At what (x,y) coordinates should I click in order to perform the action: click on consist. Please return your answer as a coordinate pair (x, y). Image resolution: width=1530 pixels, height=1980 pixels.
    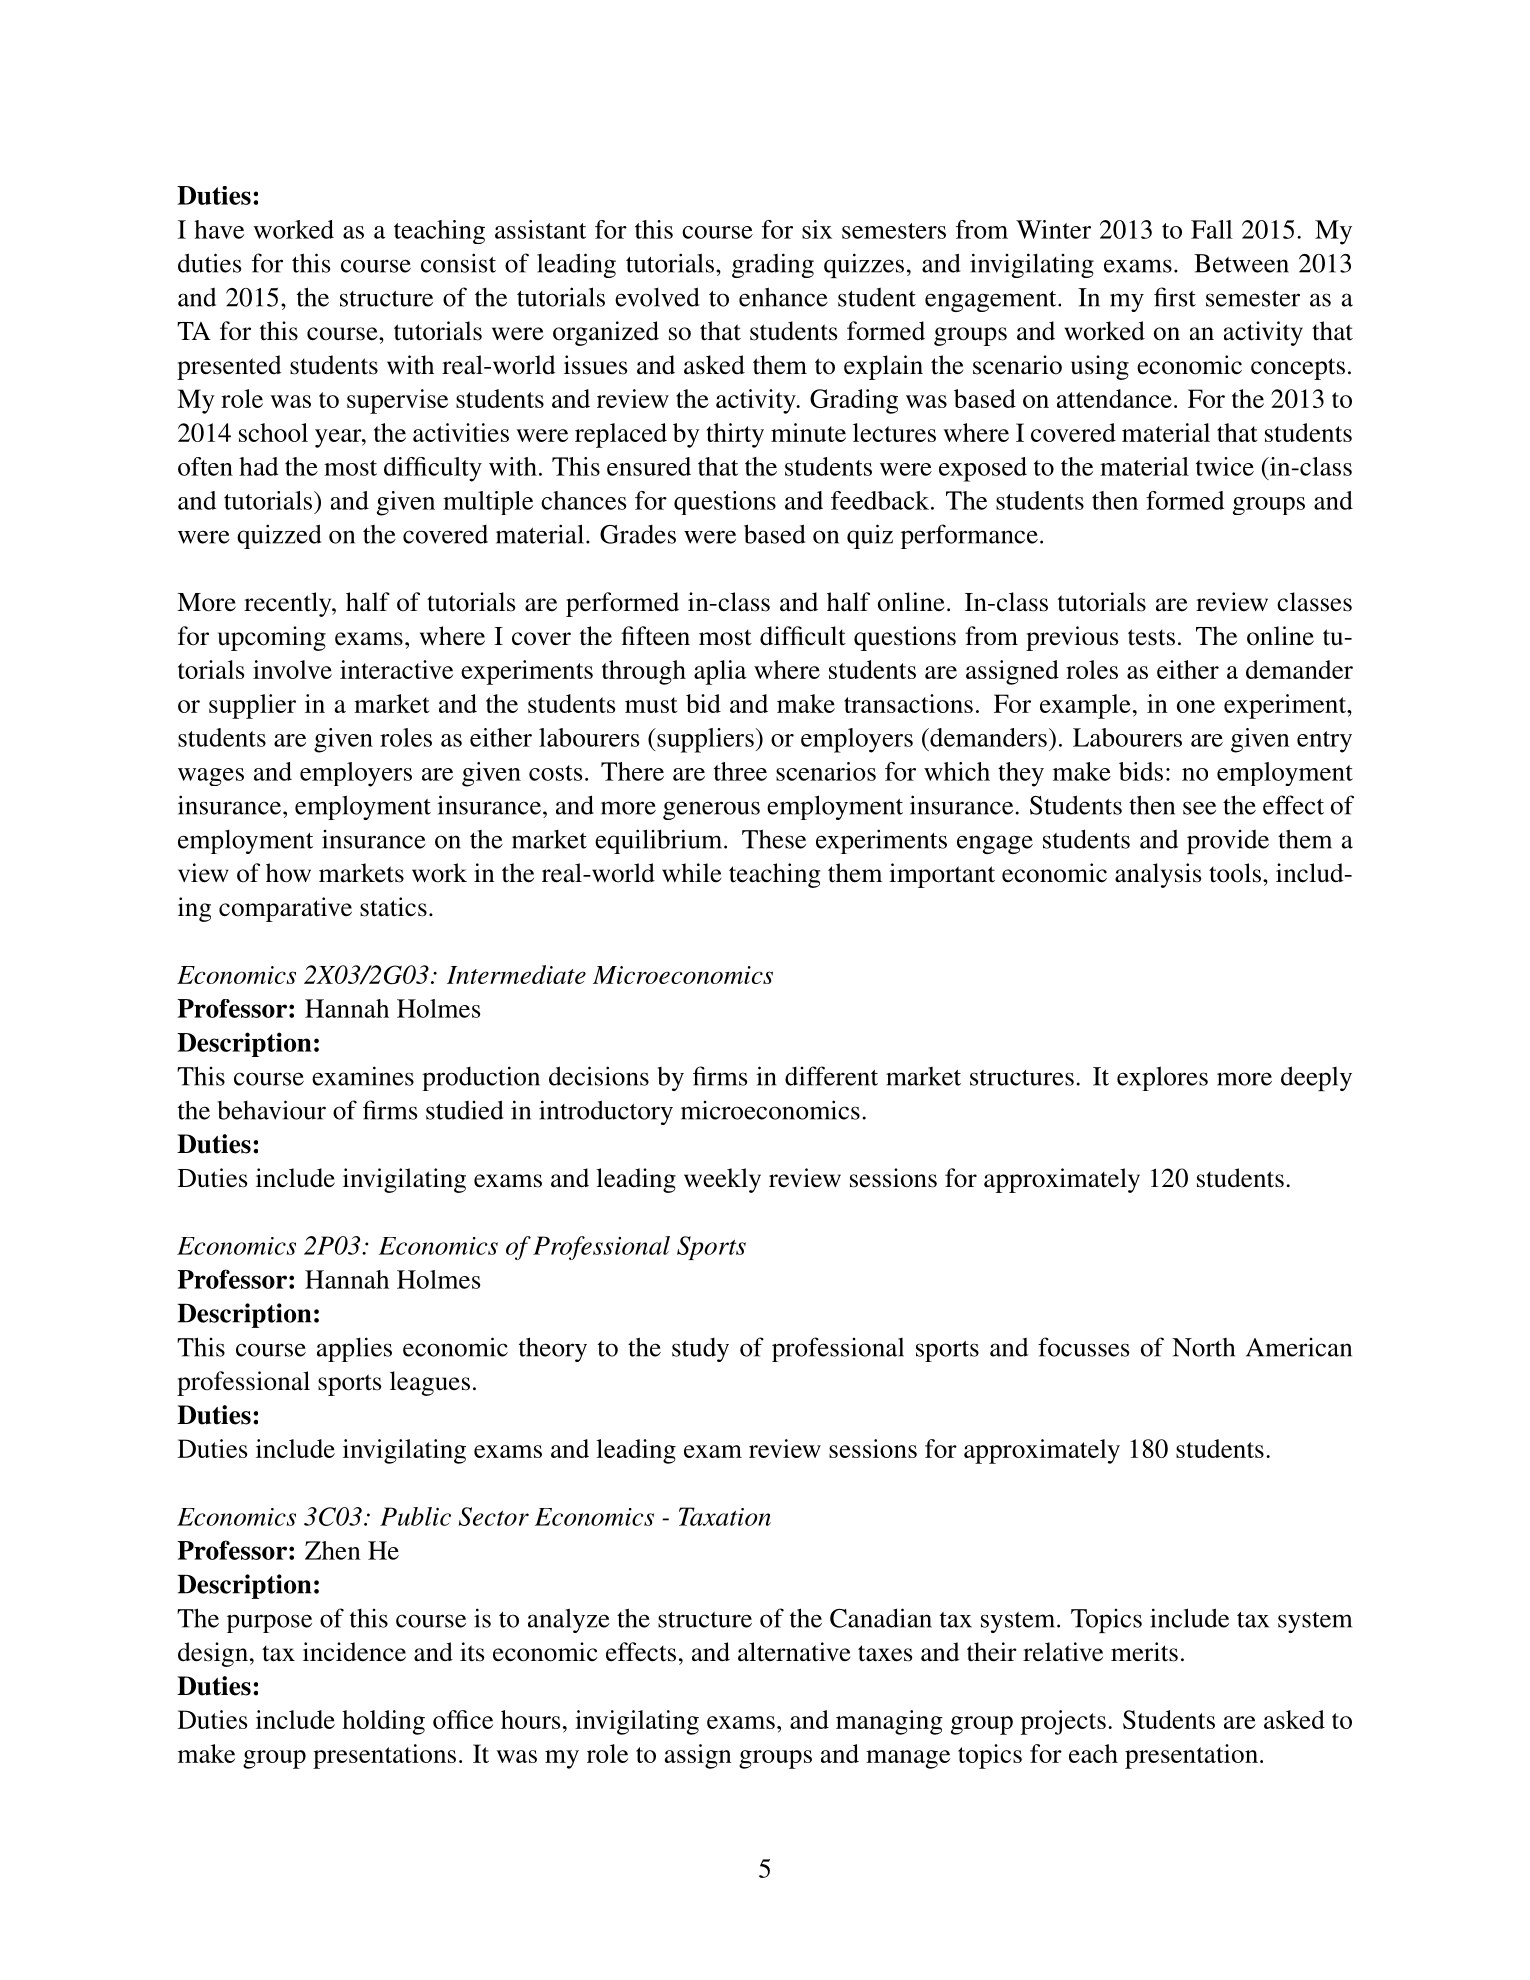
    Looking at the image, I should click on (458, 263).
